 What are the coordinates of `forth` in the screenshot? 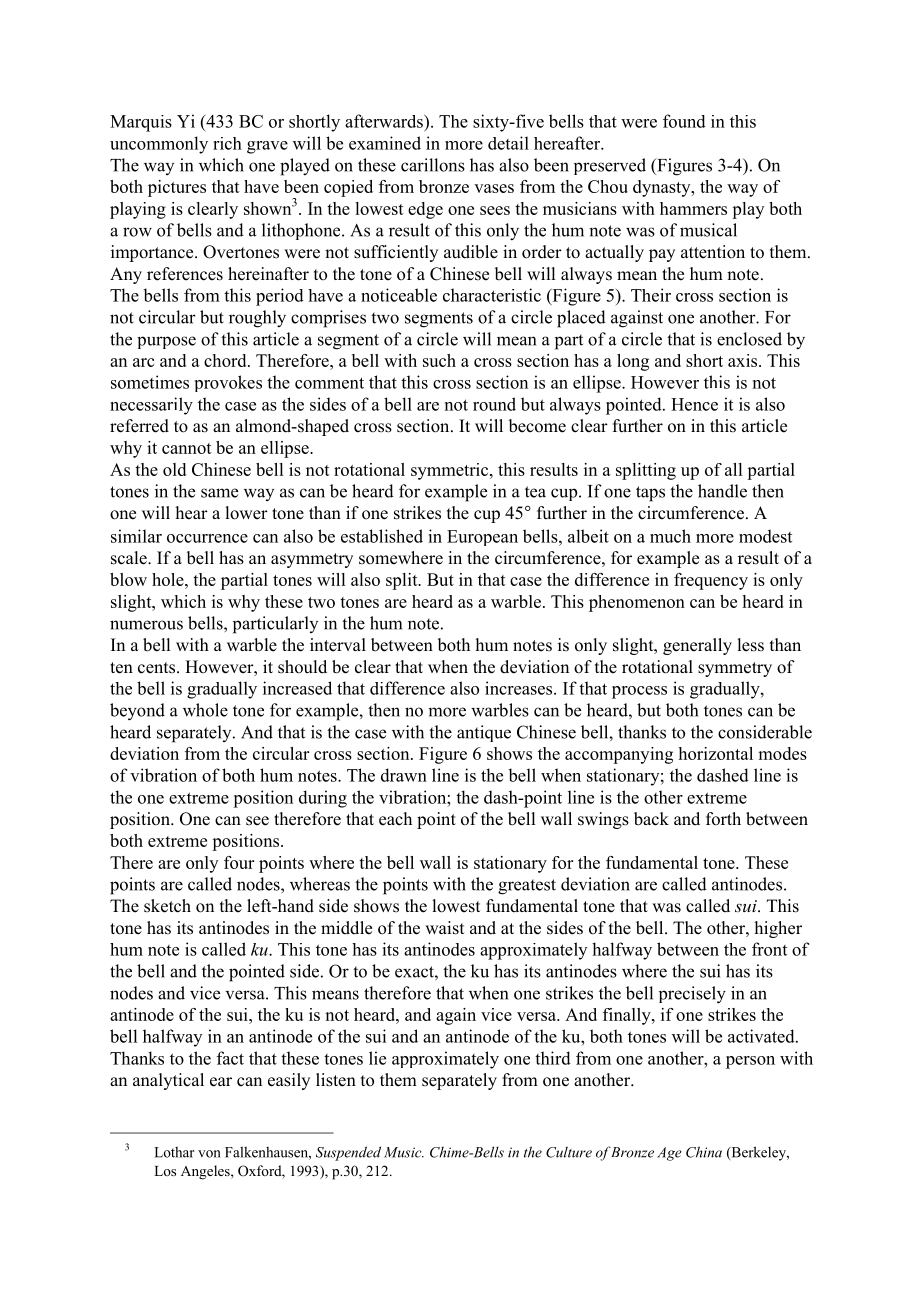 It's located at (723, 819).
